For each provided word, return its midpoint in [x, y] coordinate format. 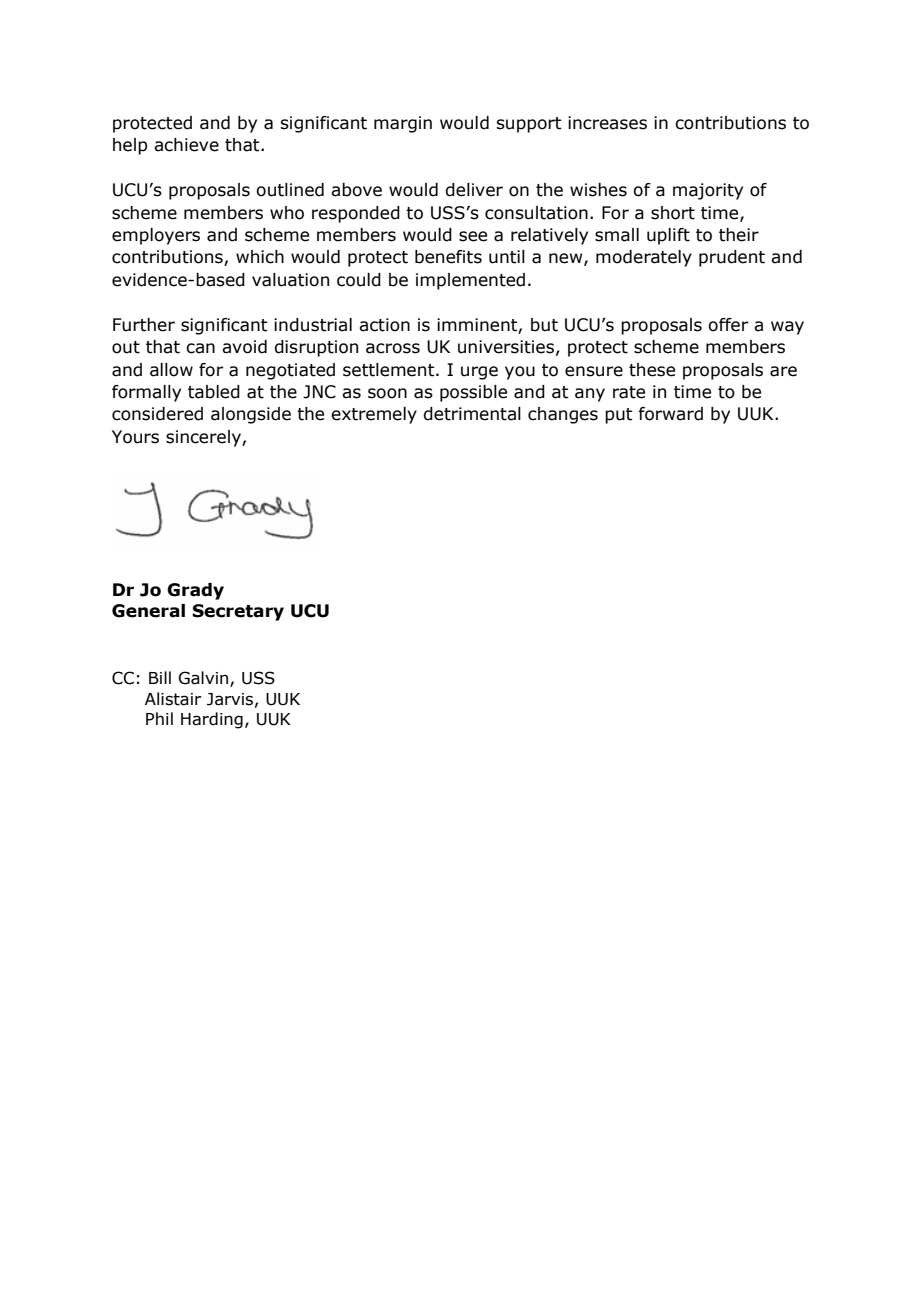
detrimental [472, 414]
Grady [195, 591]
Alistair [173, 699]
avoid [244, 347]
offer [728, 325]
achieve [186, 145]
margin [403, 124]
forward [670, 414]
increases [607, 123]
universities [506, 347]
